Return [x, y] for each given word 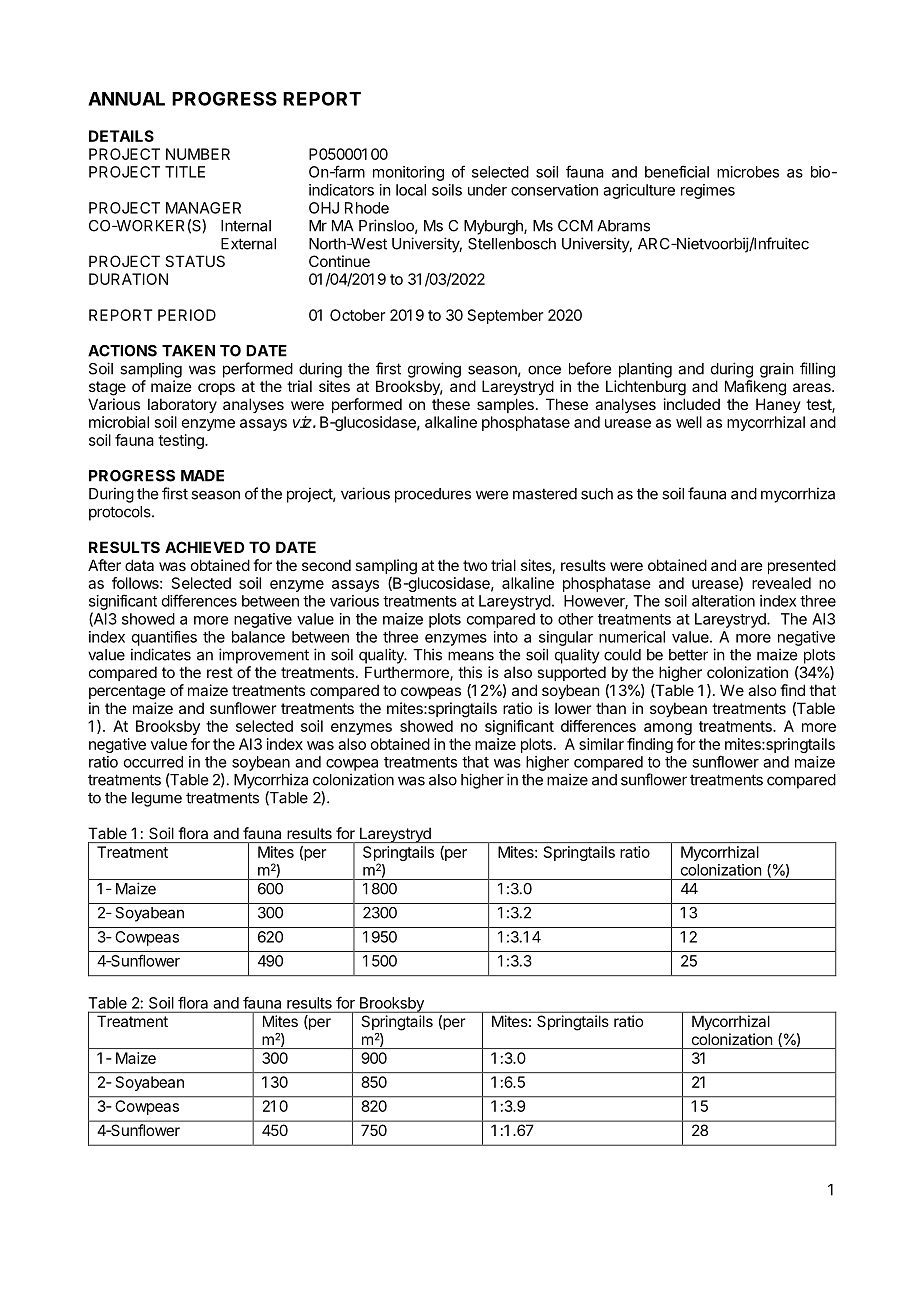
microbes [748, 172]
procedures [433, 495]
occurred [153, 762]
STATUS [195, 261]
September [505, 316]
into [506, 637]
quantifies [164, 638]
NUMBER [198, 154]
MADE [202, 476]
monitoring [408, 173]
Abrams [623, 226]
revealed [781, 583]
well [689, 422]
